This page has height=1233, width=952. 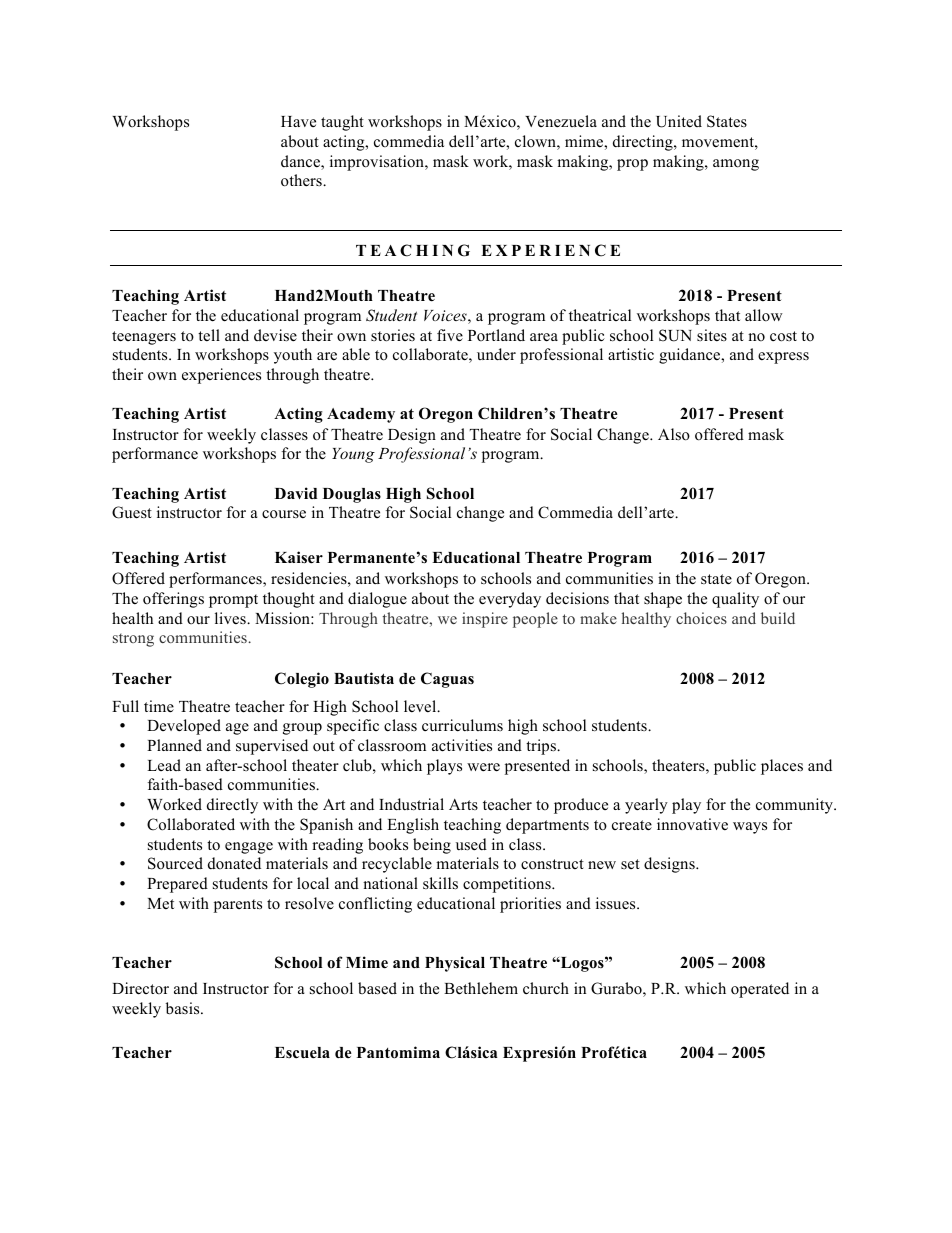 I want to click on everyday, so click(x=510, y=600).
